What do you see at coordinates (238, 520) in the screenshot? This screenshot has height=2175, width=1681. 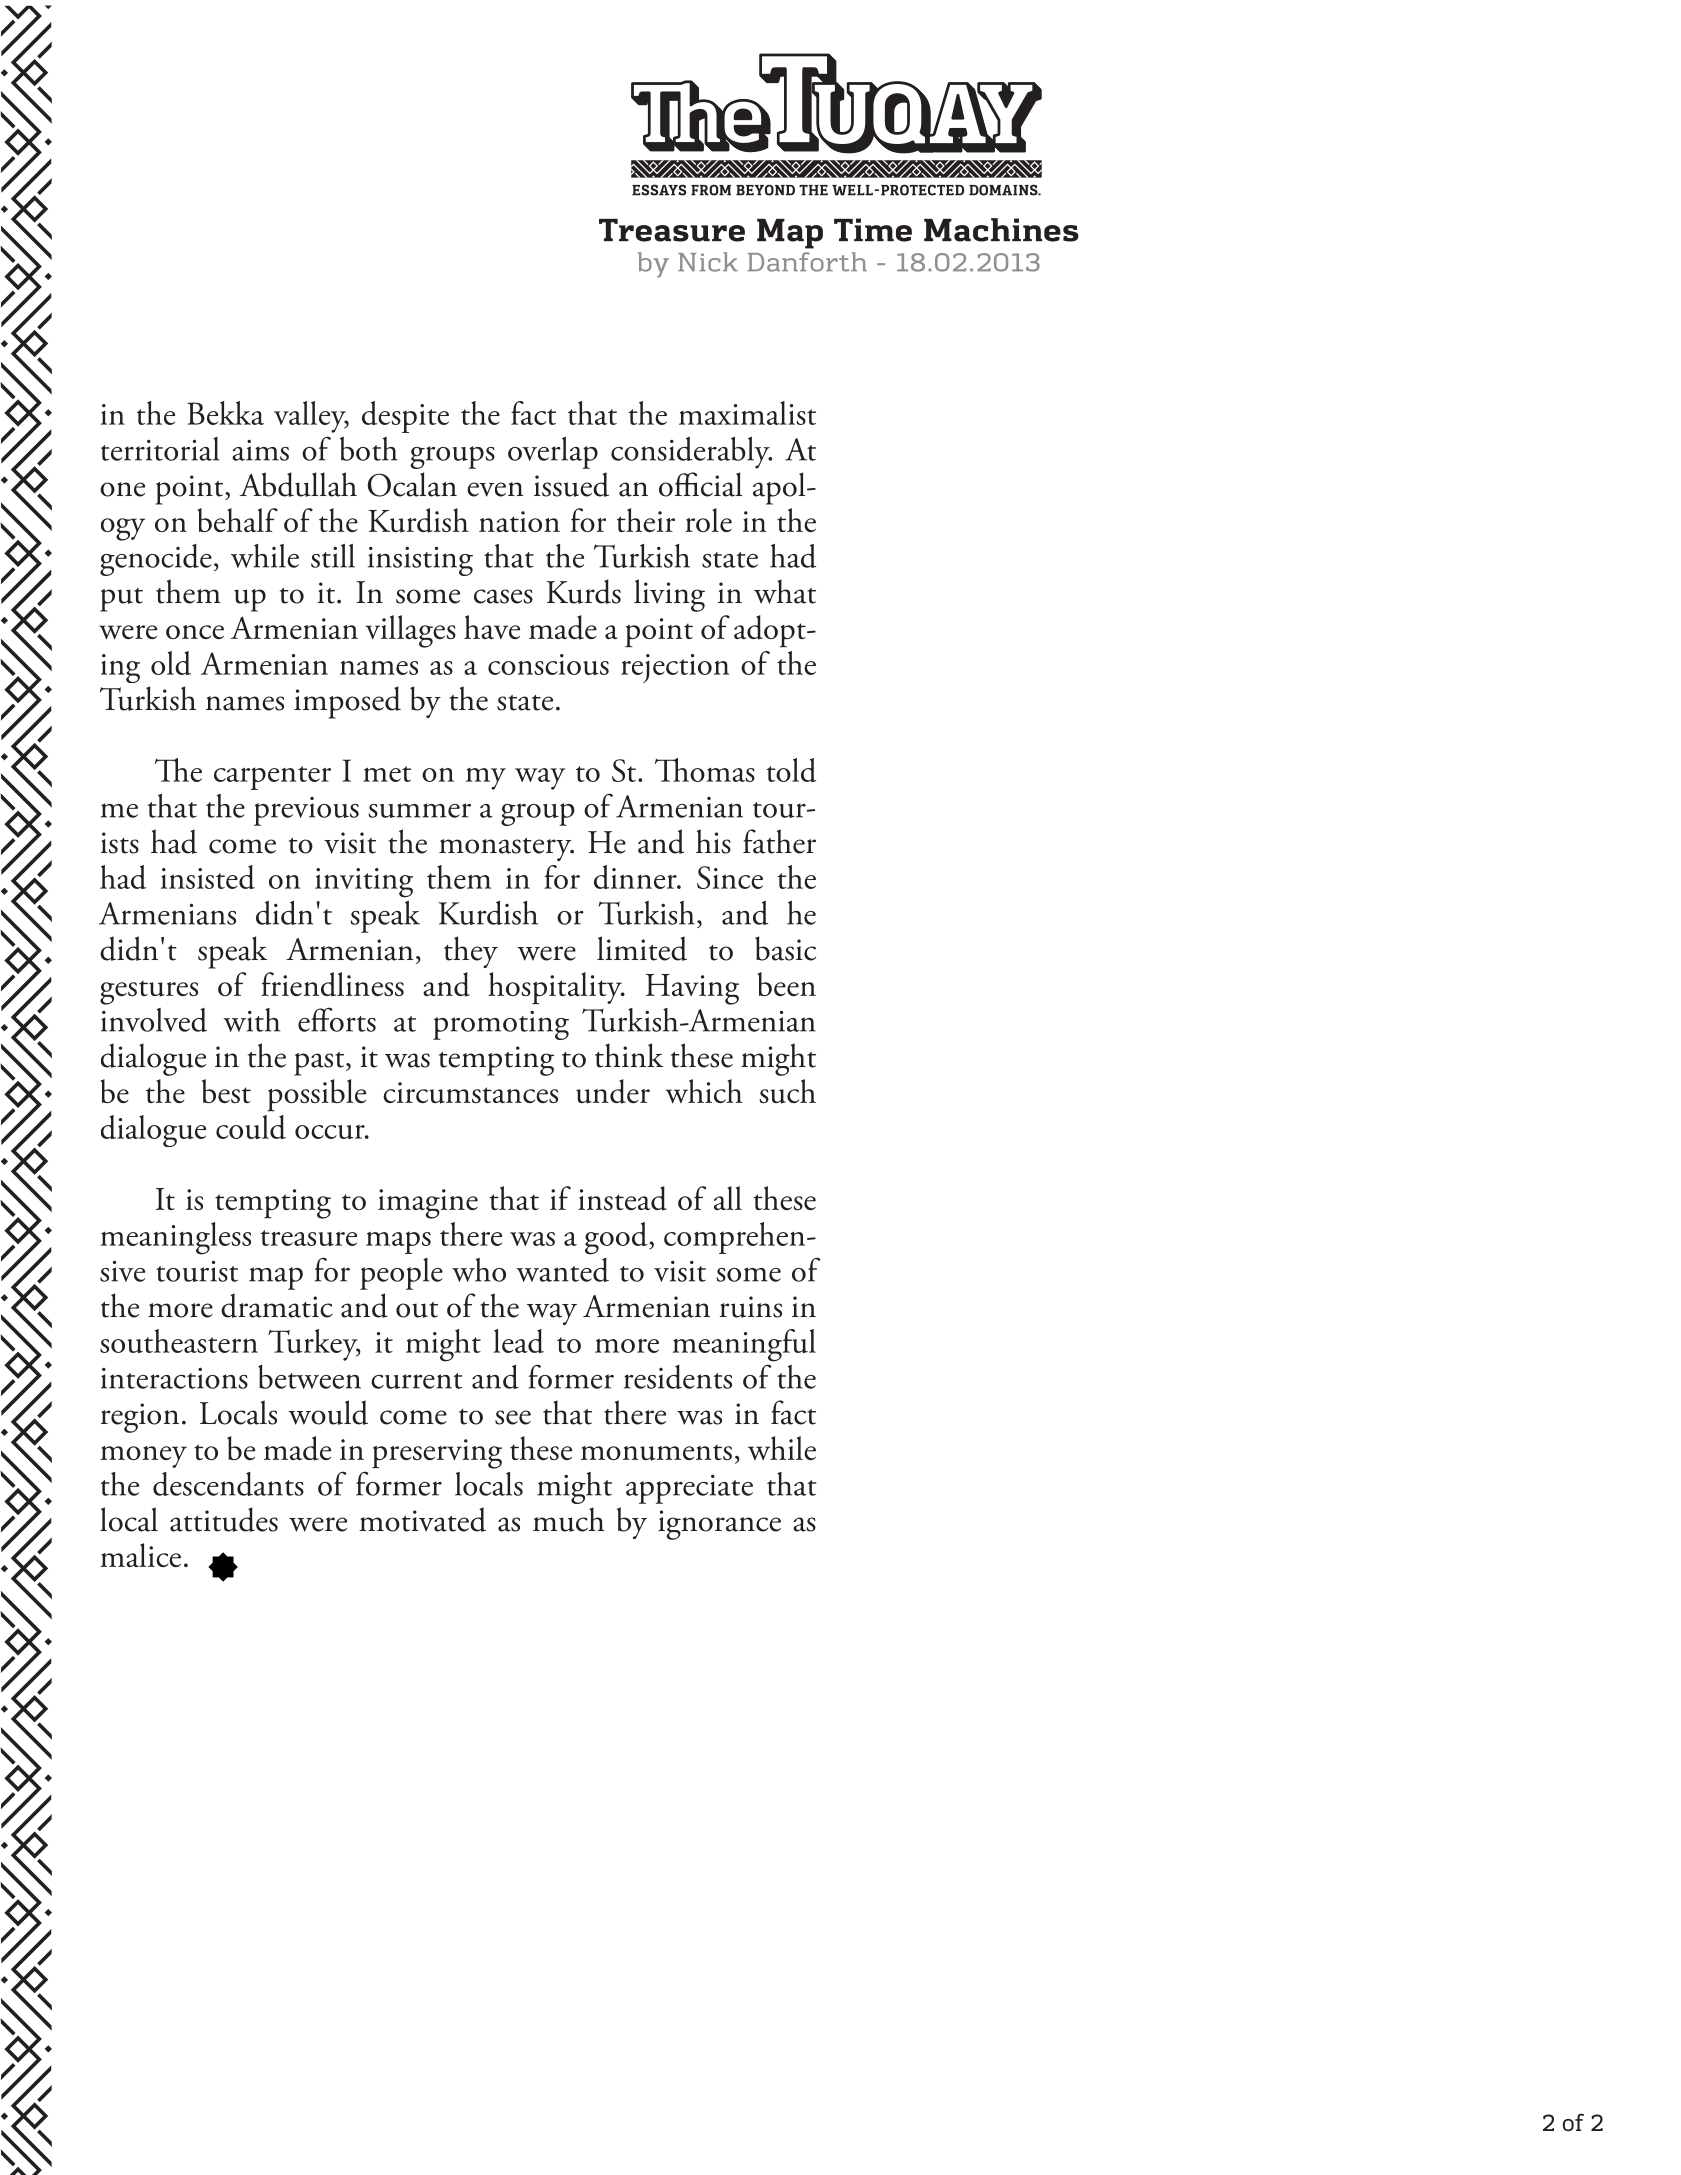 I see `behalf` at bounding box center [238, 520].
